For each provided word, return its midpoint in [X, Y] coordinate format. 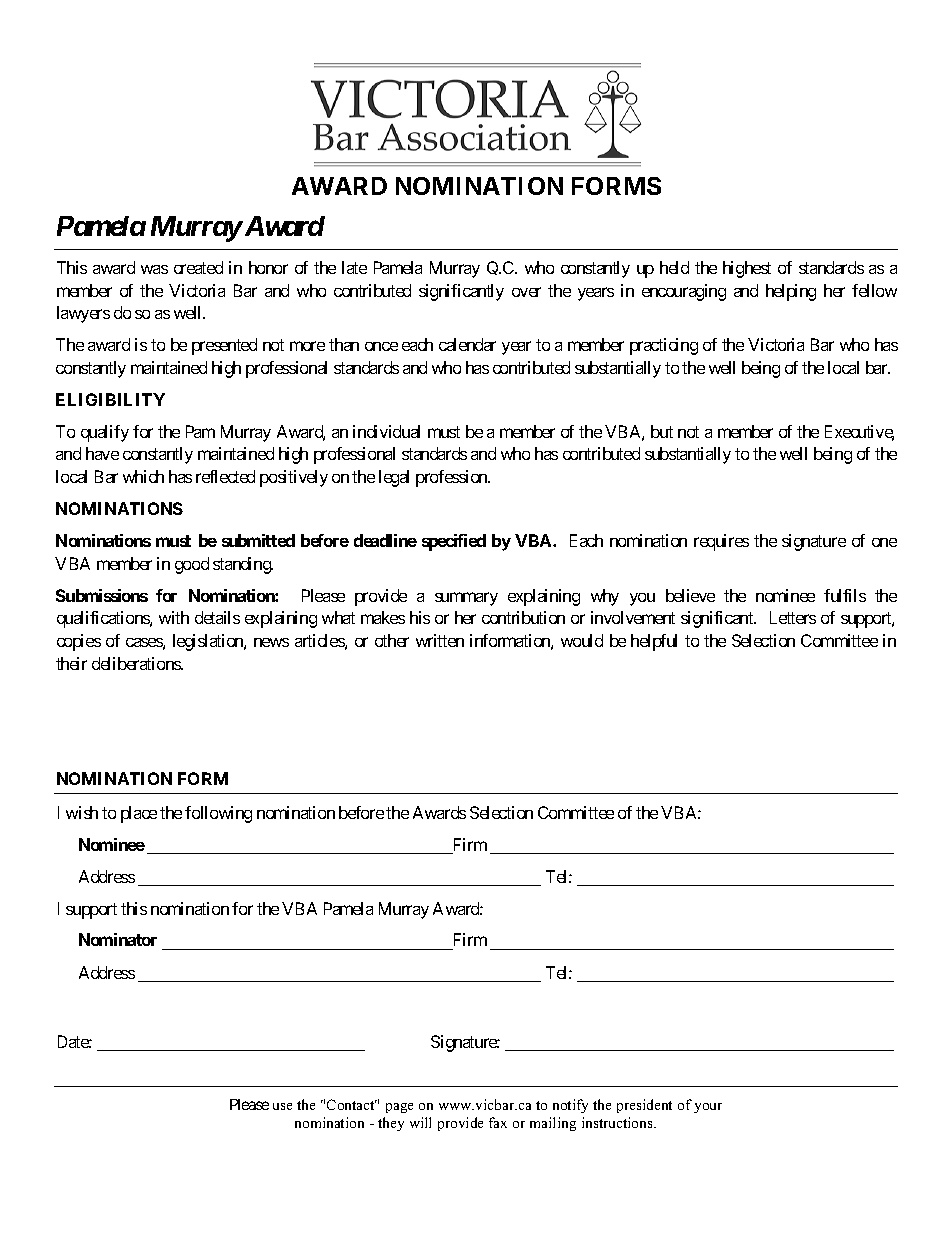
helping [791, 292]
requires [721, 542]
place [139, 814]
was [154, 269]
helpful [654, 642]
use [282, 1106]
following [218, 814]
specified [454, 542]
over [526, 292]
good [192, 565]
